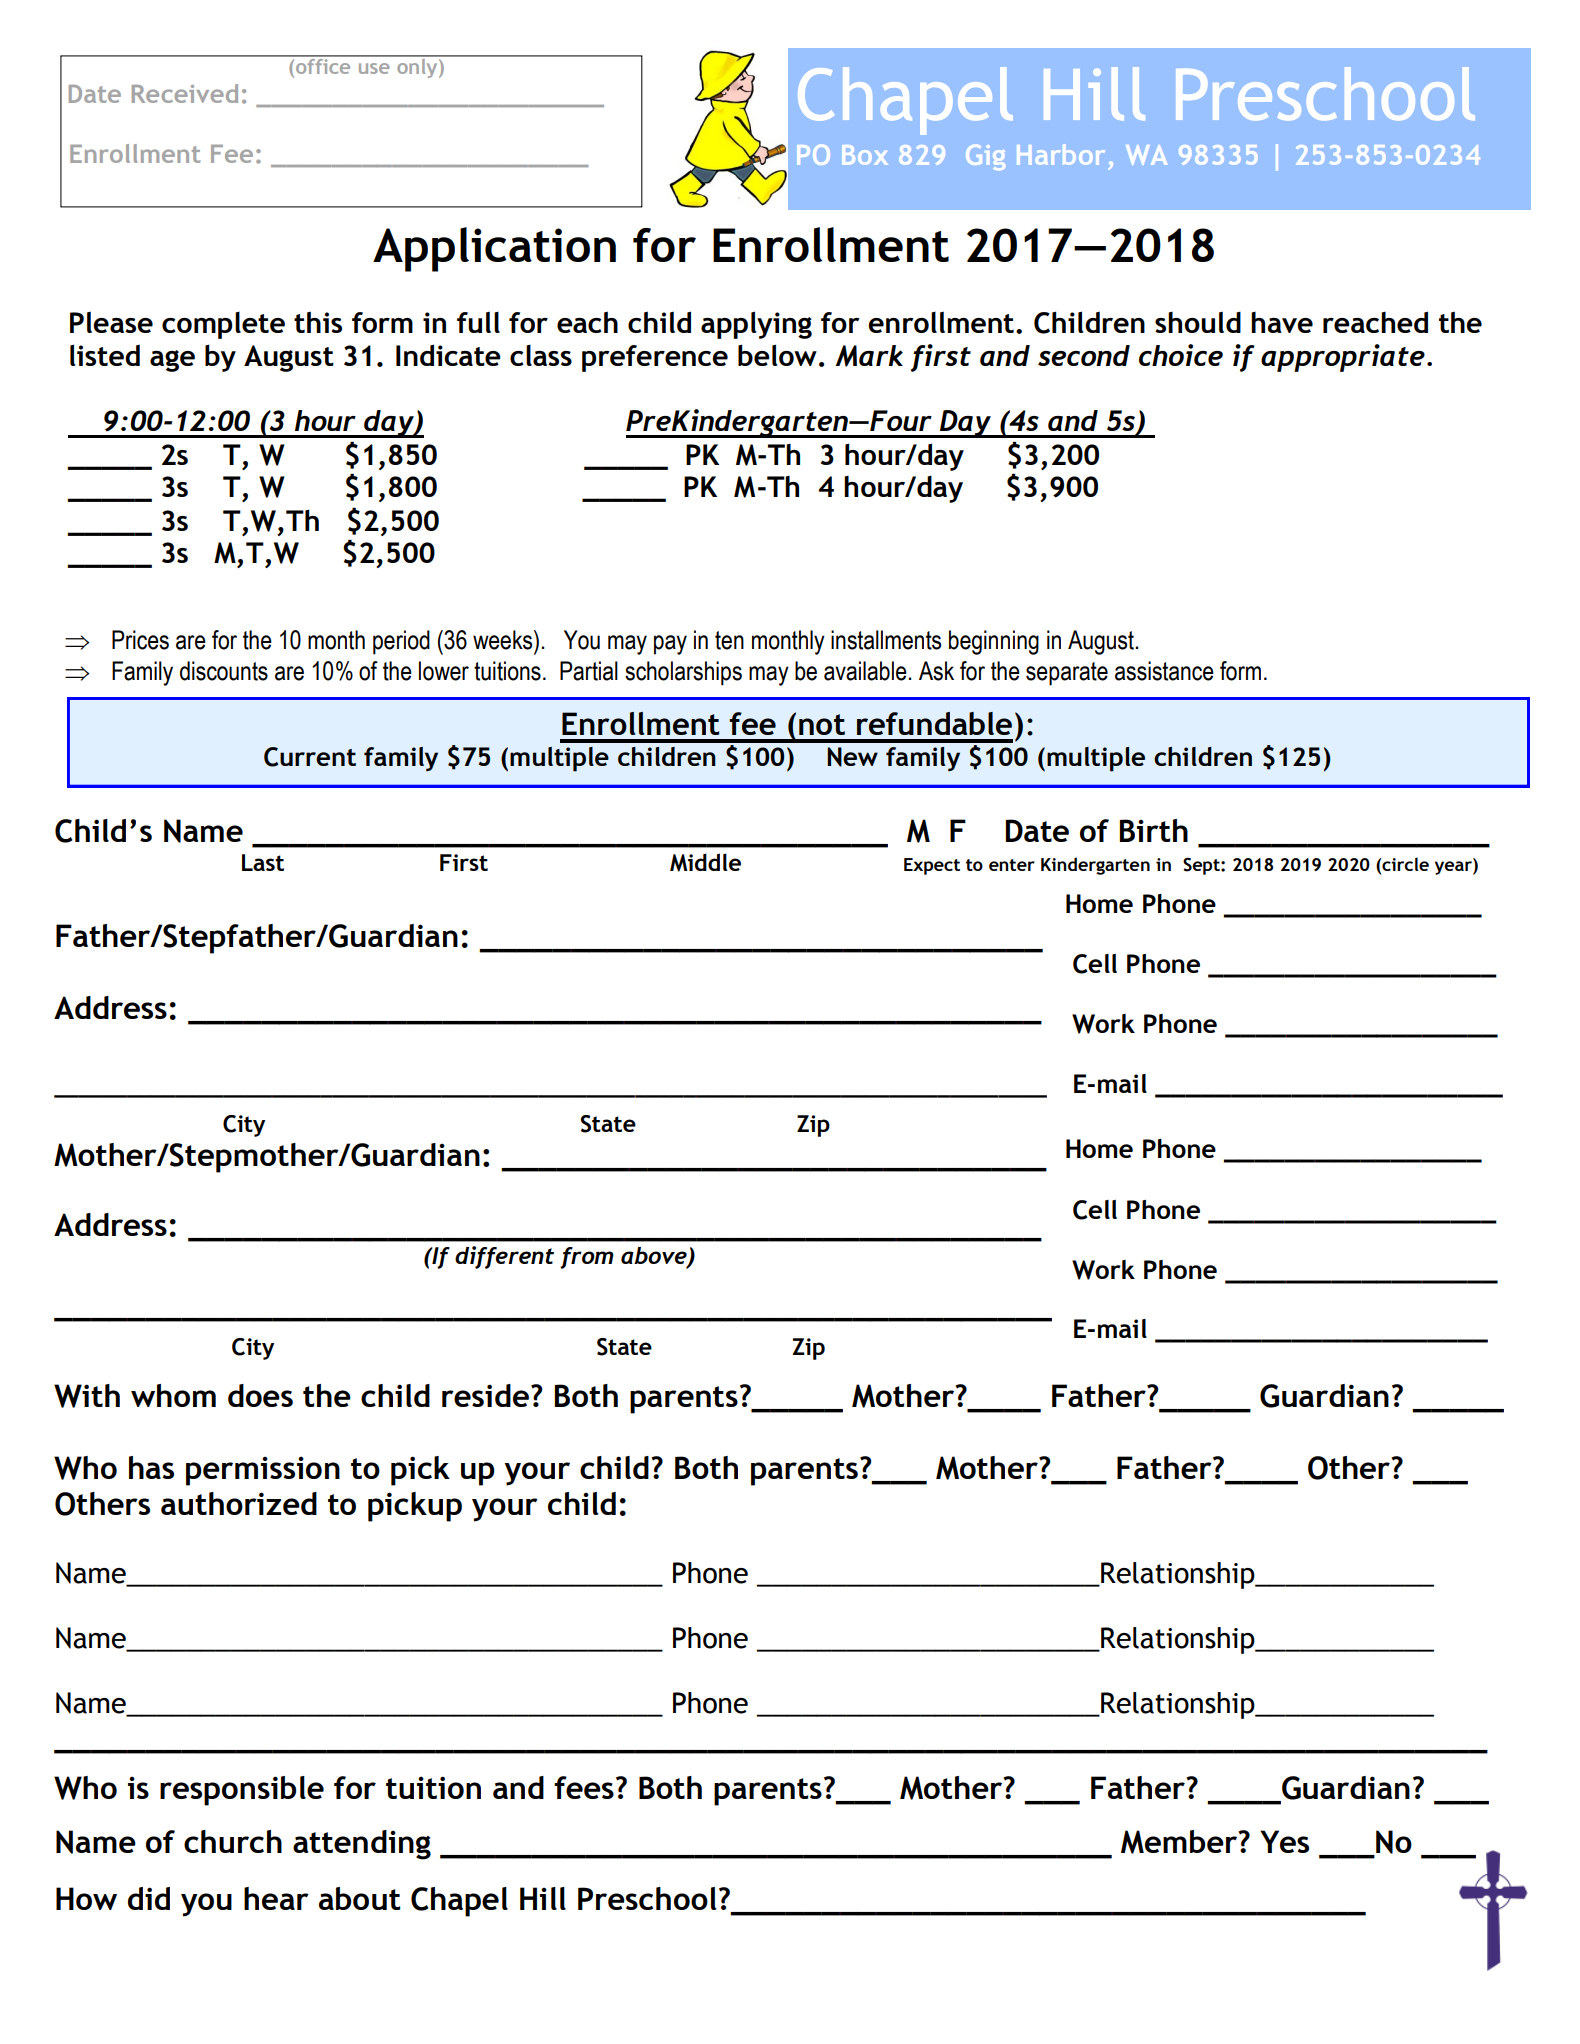 This page has height=2044, width=1580. What do you see at coordinates (1061, 154) in the page?
I see `Harbor` at bounding box center [1061, 154].
